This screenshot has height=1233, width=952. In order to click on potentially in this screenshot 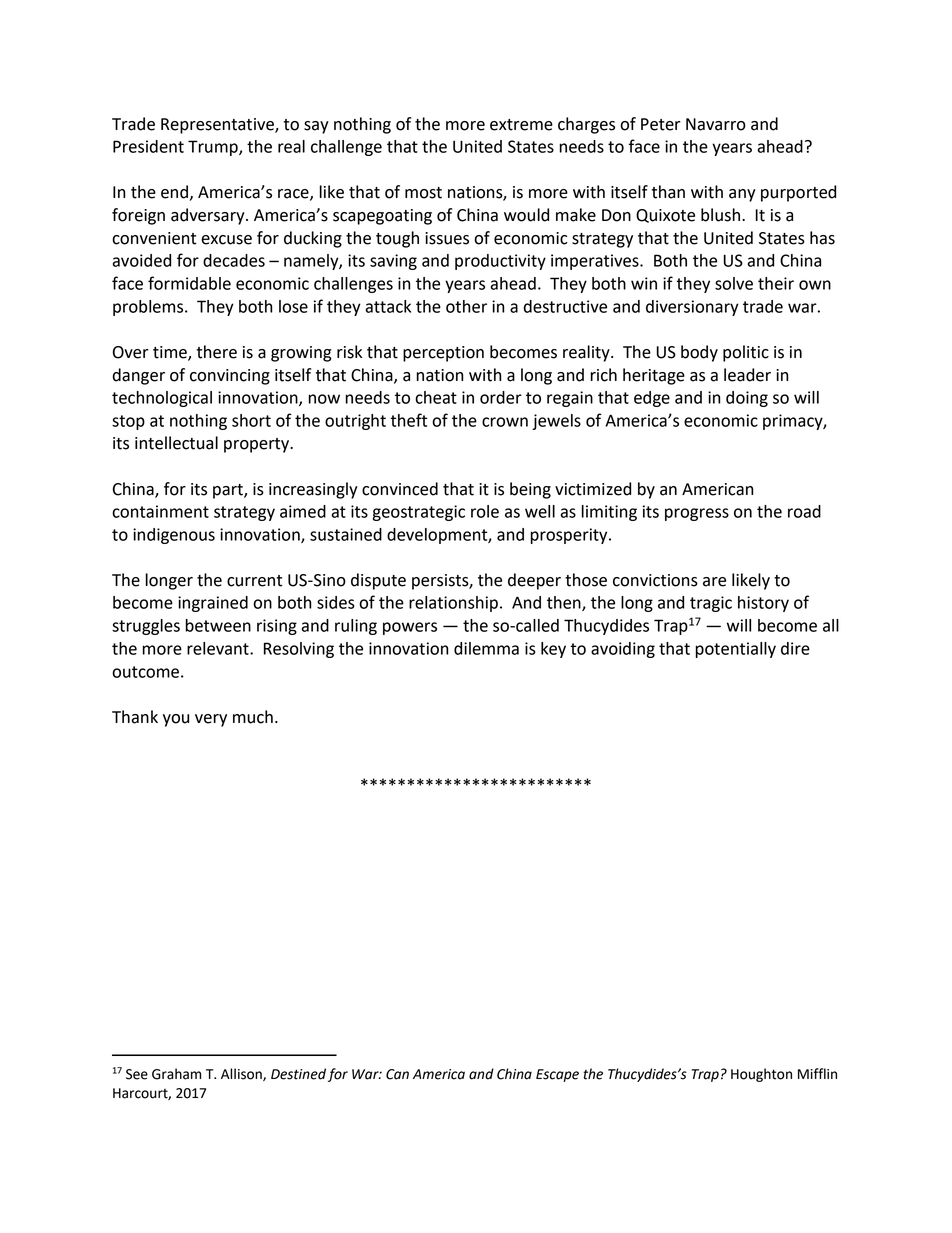, I will do `click(736, 650)`.
